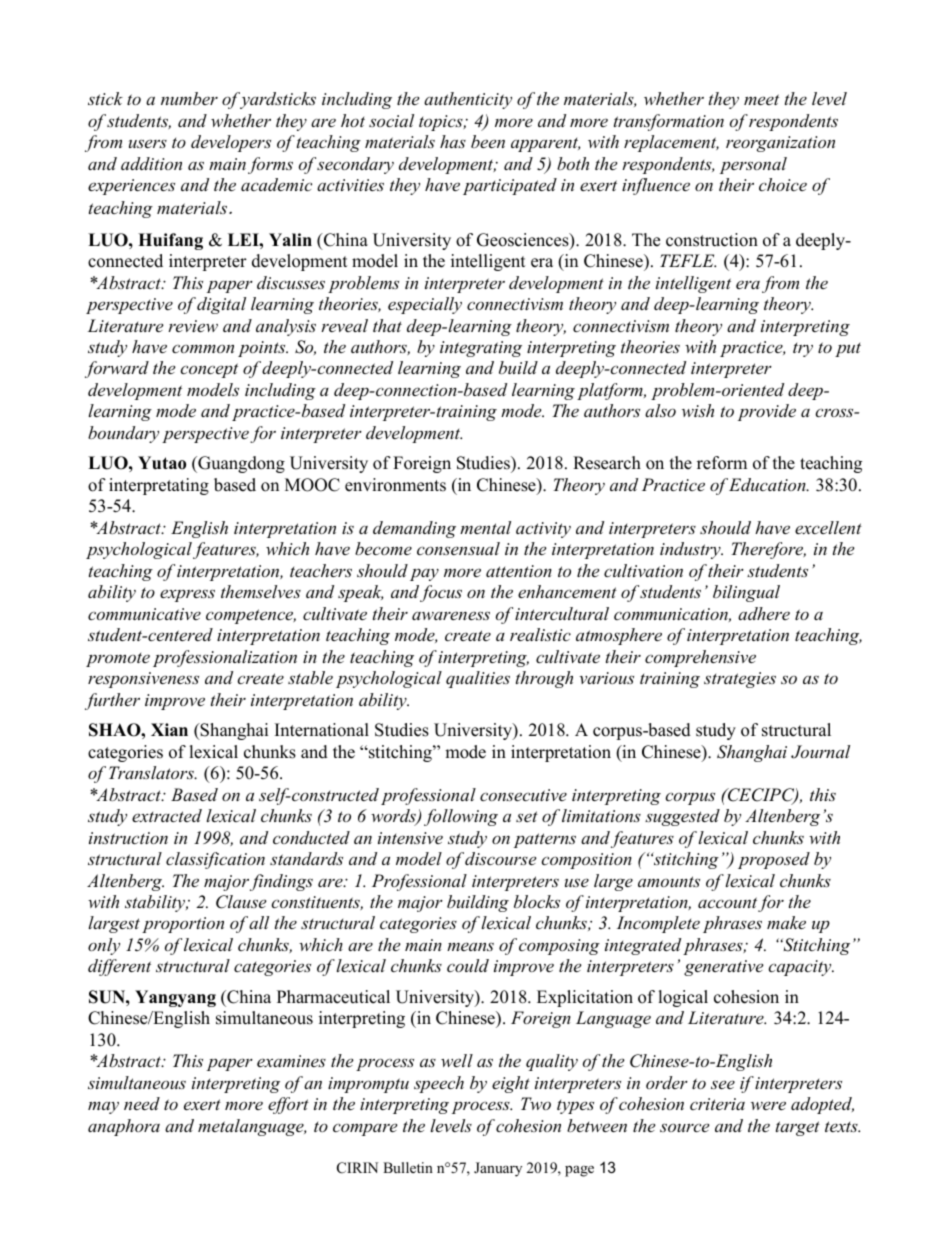 The image size is (952, 1233). I want to click on reorganization, so click(780, 144).
